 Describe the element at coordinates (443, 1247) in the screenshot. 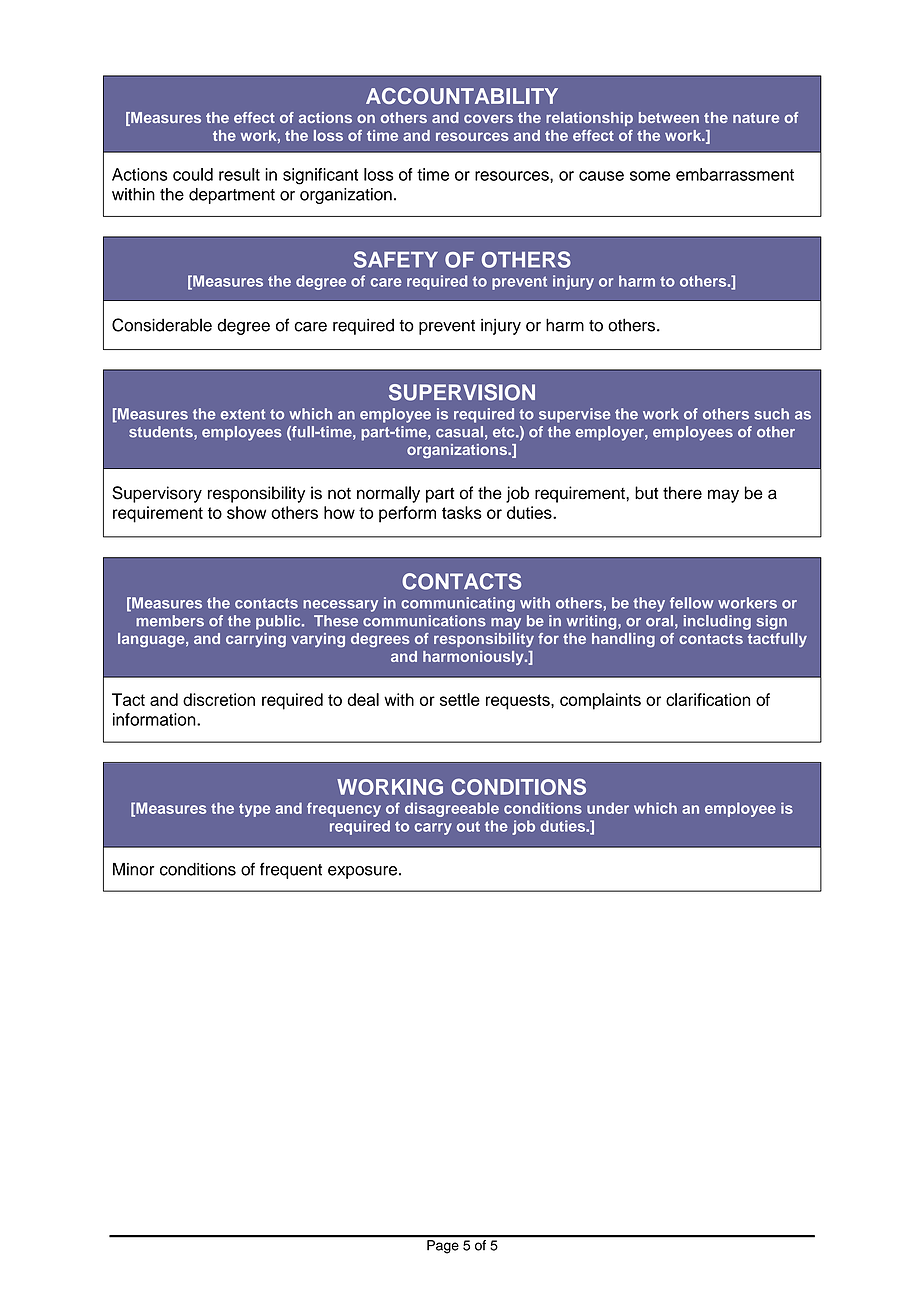

I see `Page` at that location.
